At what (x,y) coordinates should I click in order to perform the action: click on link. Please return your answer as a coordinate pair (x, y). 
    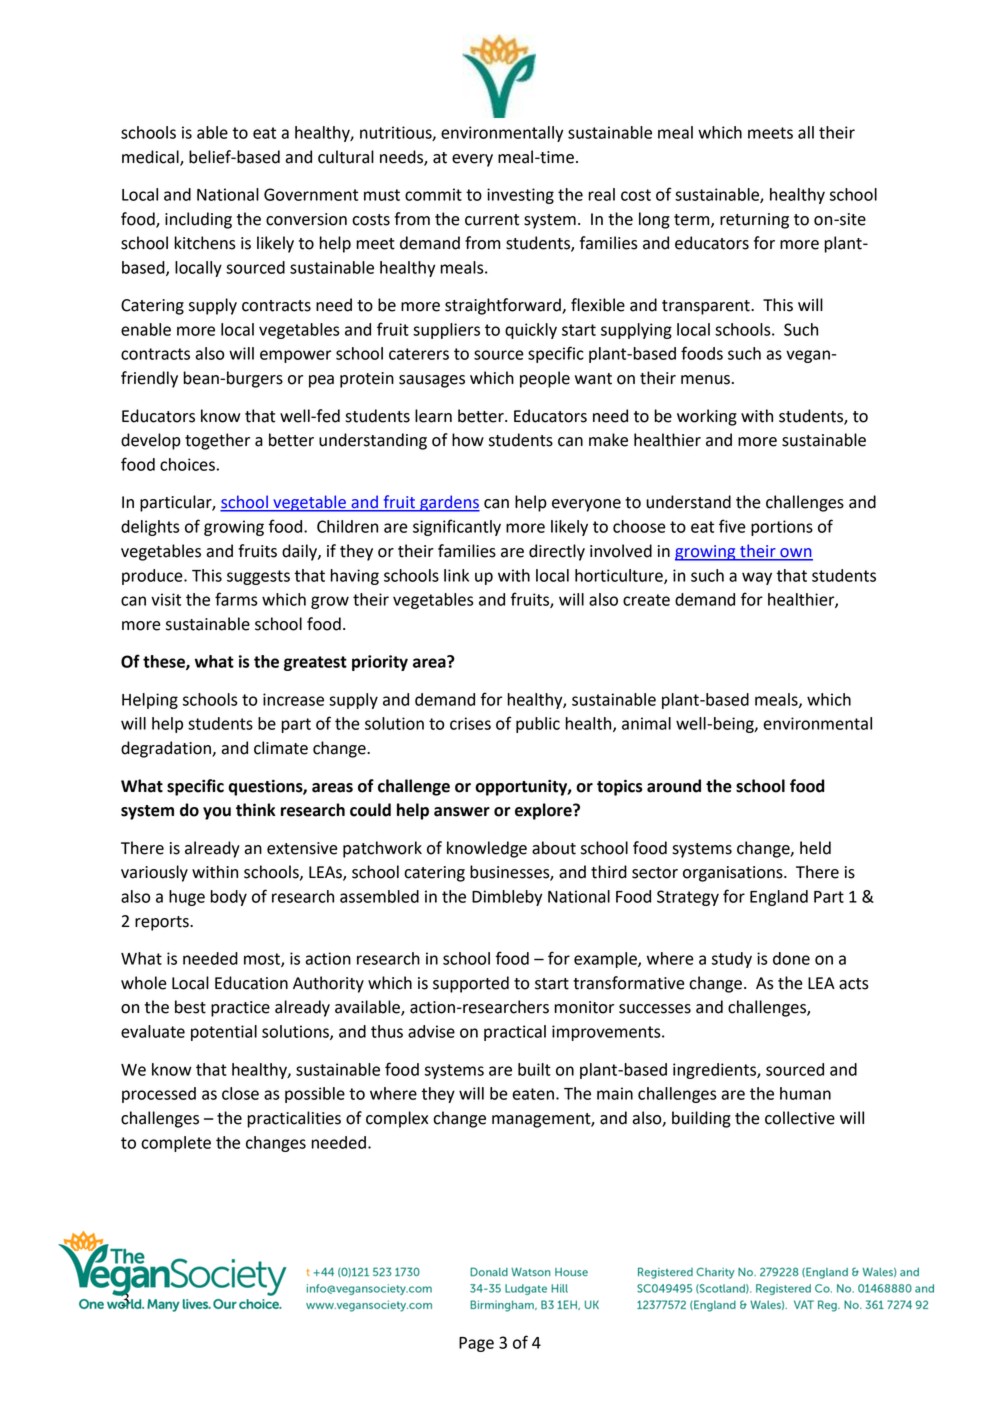
    Looking at the image, I should click on (456, 575).
